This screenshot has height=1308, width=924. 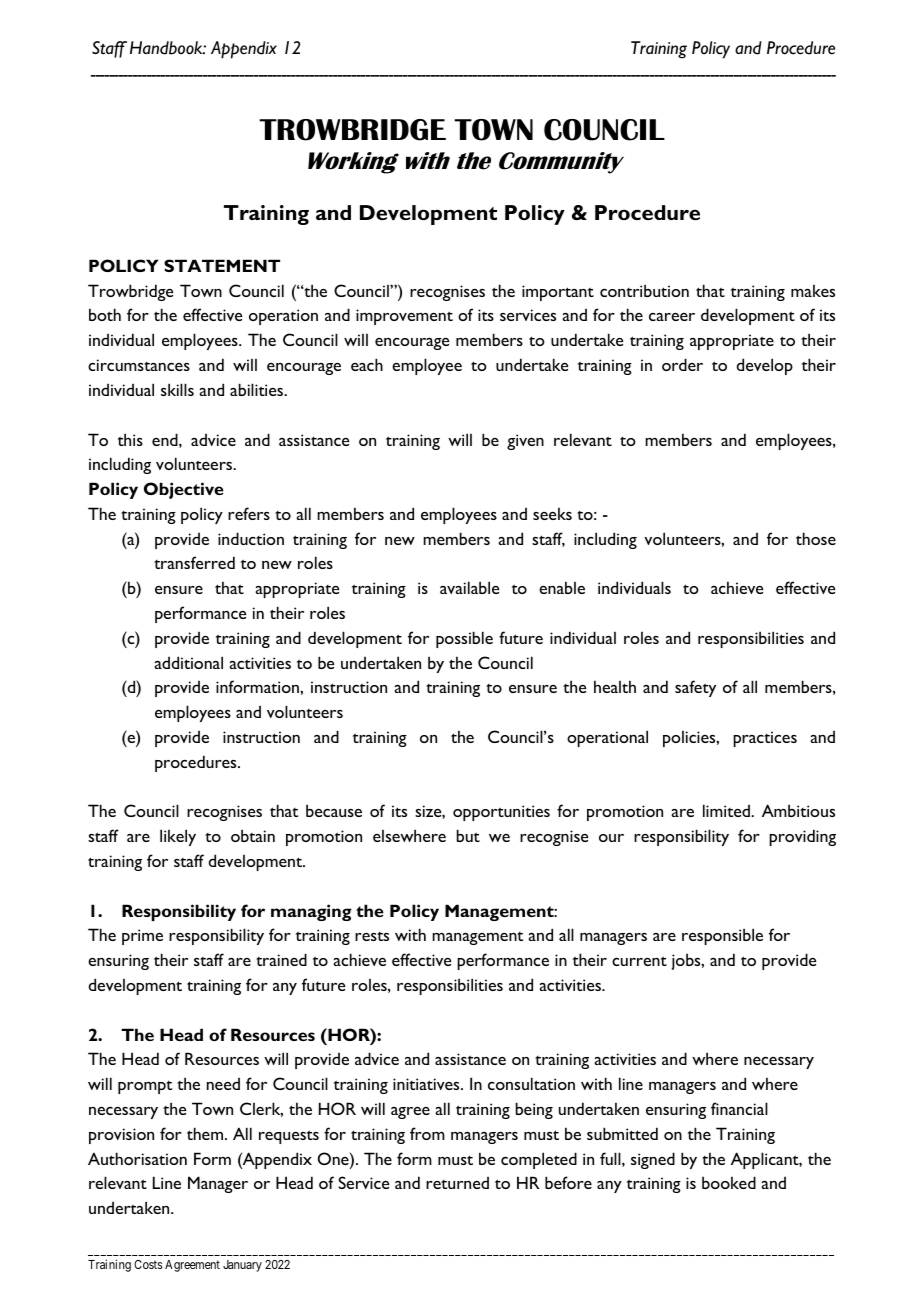 What do you see at coordinates (194, 562) in the screenshot?
I see `transferred` at bounding box center [194, 562].
